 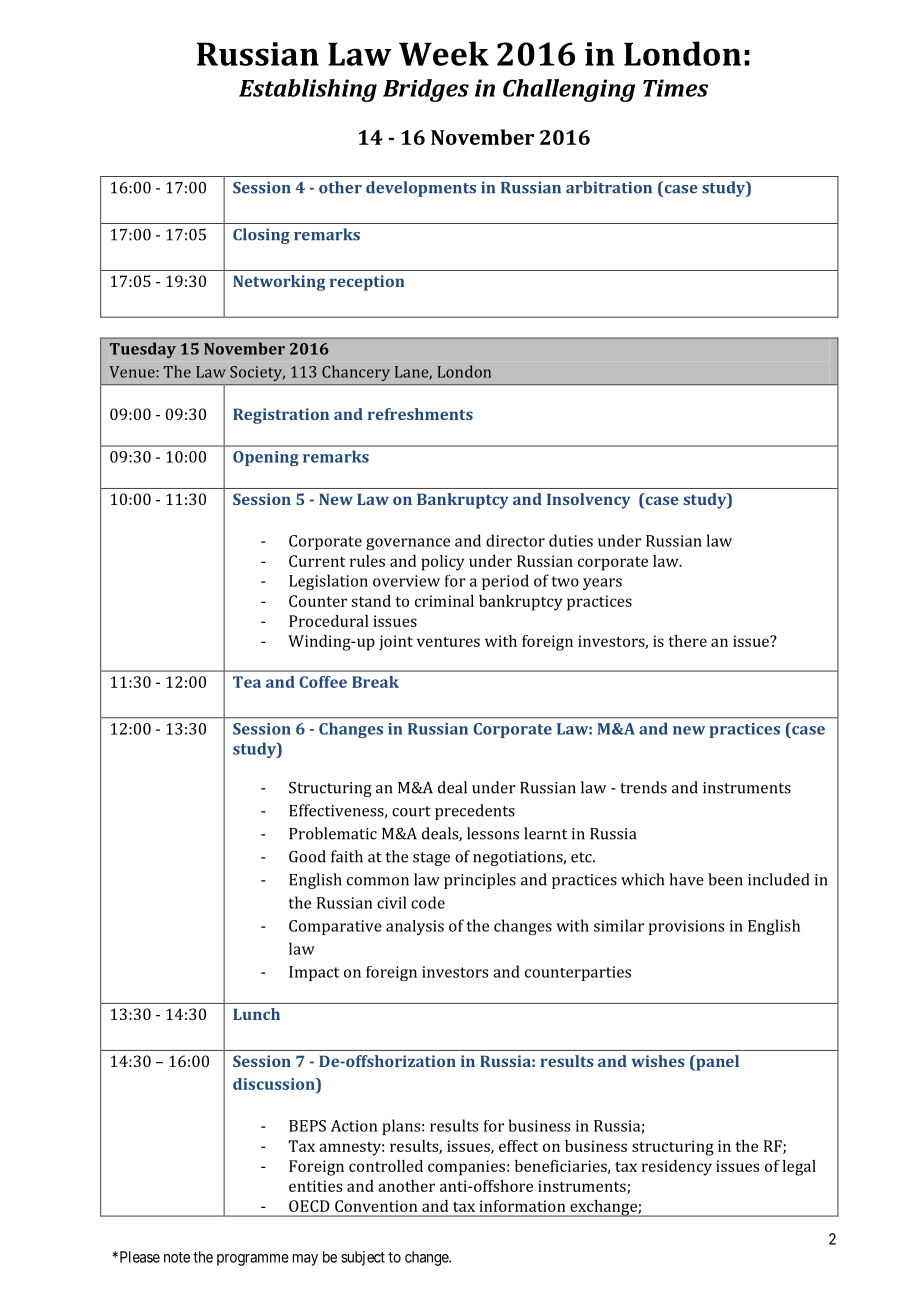 What do you see at coordinates (415, 927) in the screenshot?
I see `analysis` at bounding box center [415, 927].
